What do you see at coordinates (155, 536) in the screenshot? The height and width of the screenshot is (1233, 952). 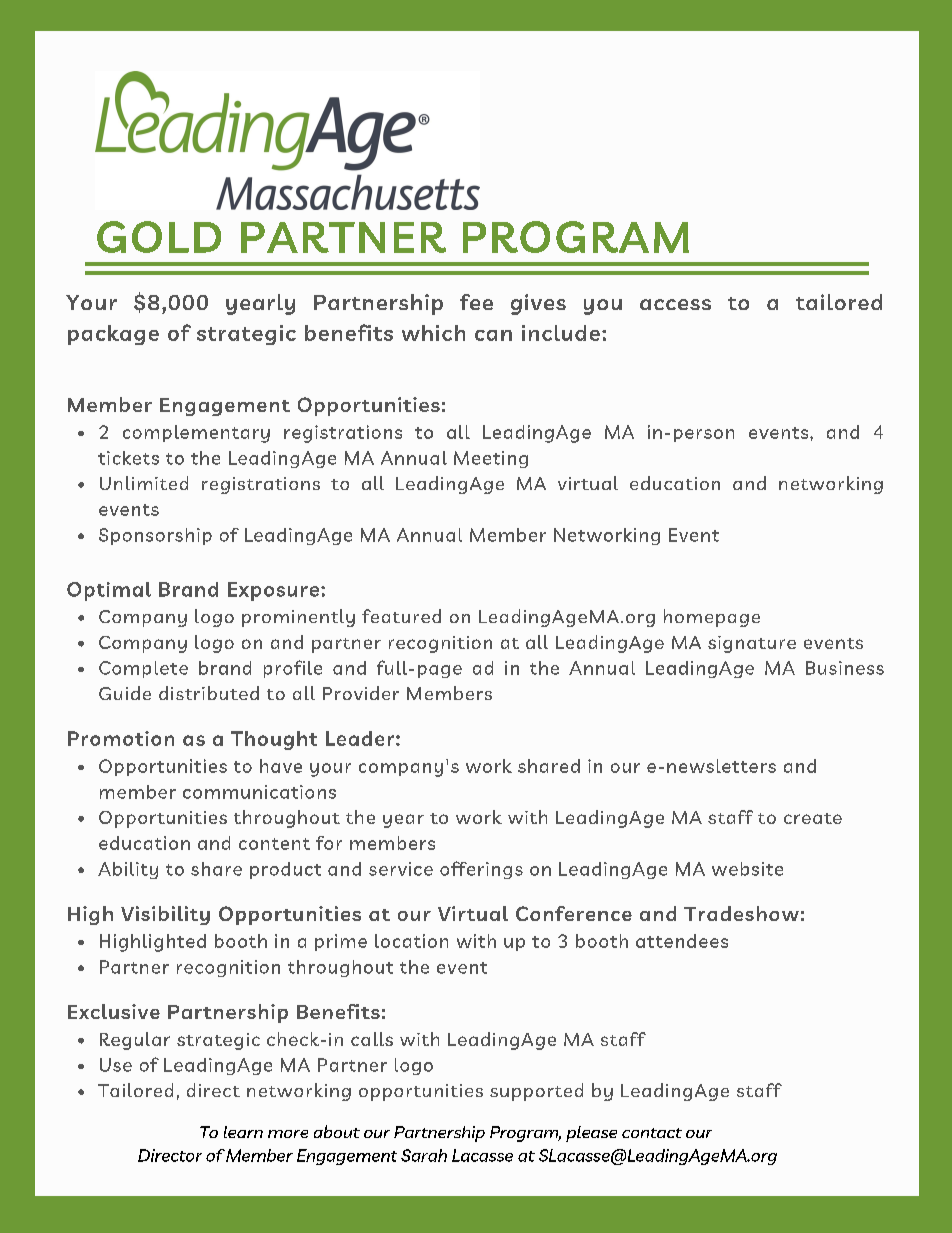 I see `Sponsorship` at bounding box center [155, 536].
